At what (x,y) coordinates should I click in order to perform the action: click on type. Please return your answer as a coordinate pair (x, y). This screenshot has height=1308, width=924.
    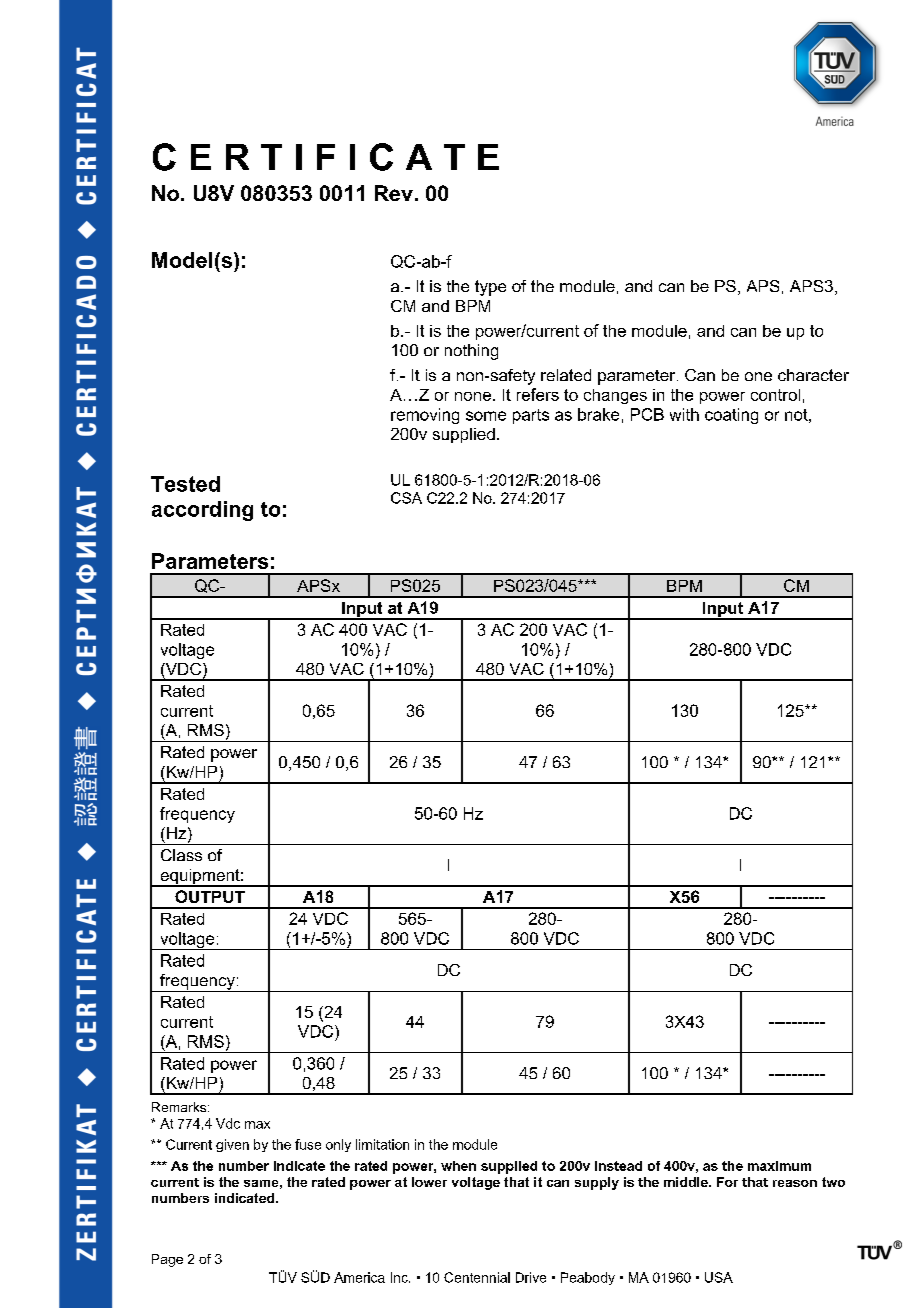
    Looking at the image, I should click on (490, 288).
